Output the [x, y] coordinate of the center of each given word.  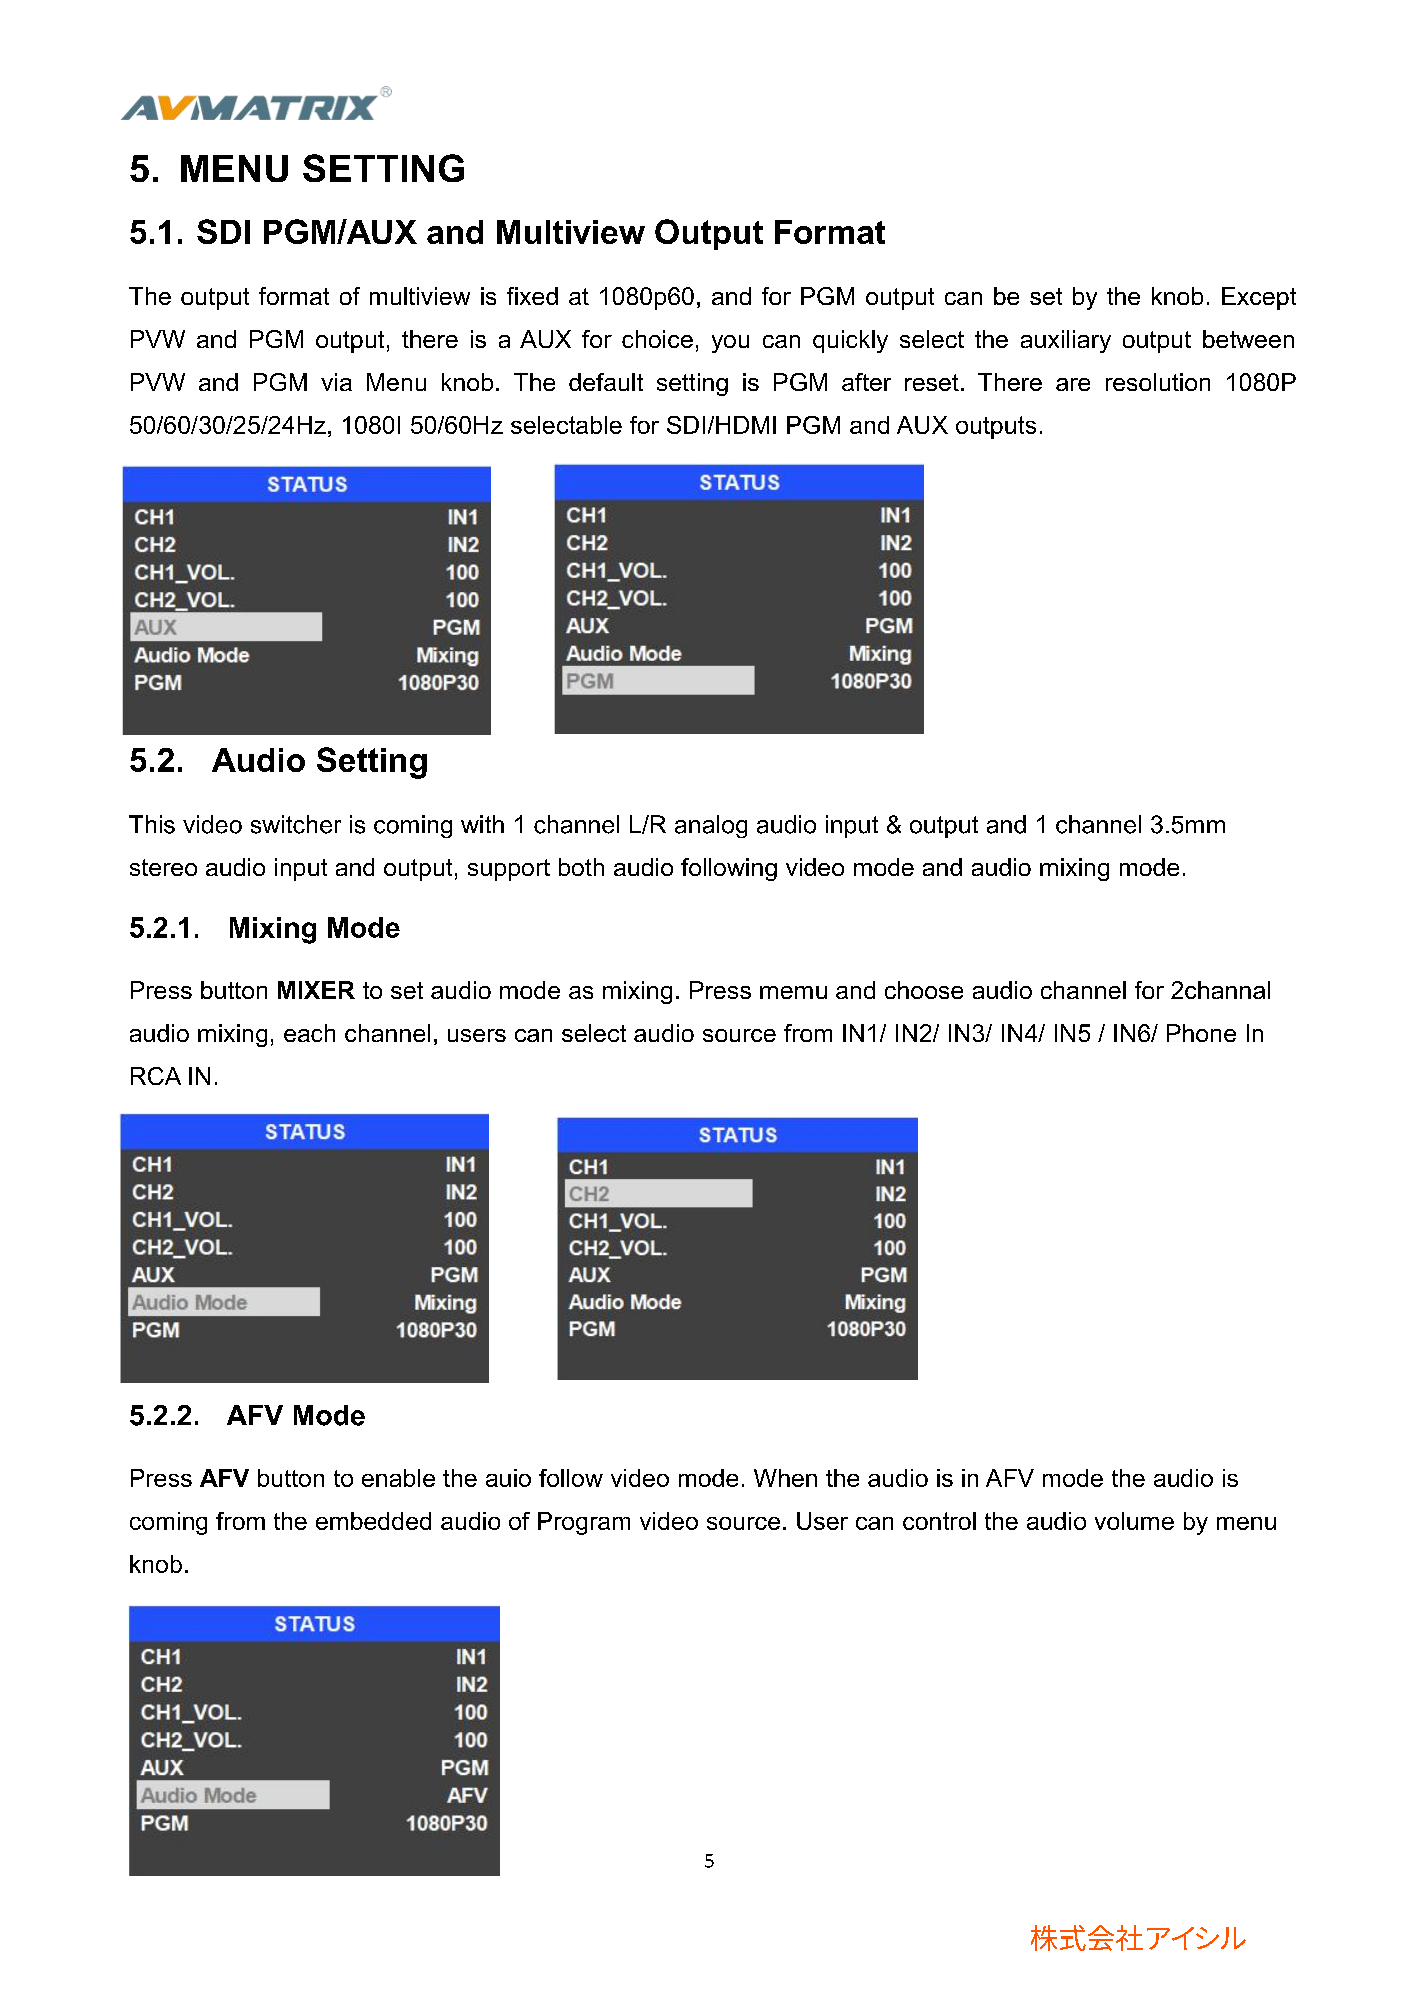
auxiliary [1066, 341]
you [730, 344]
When [785, 1478]
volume [1134, 1521]
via [336, 382]
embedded [373, 1521]
